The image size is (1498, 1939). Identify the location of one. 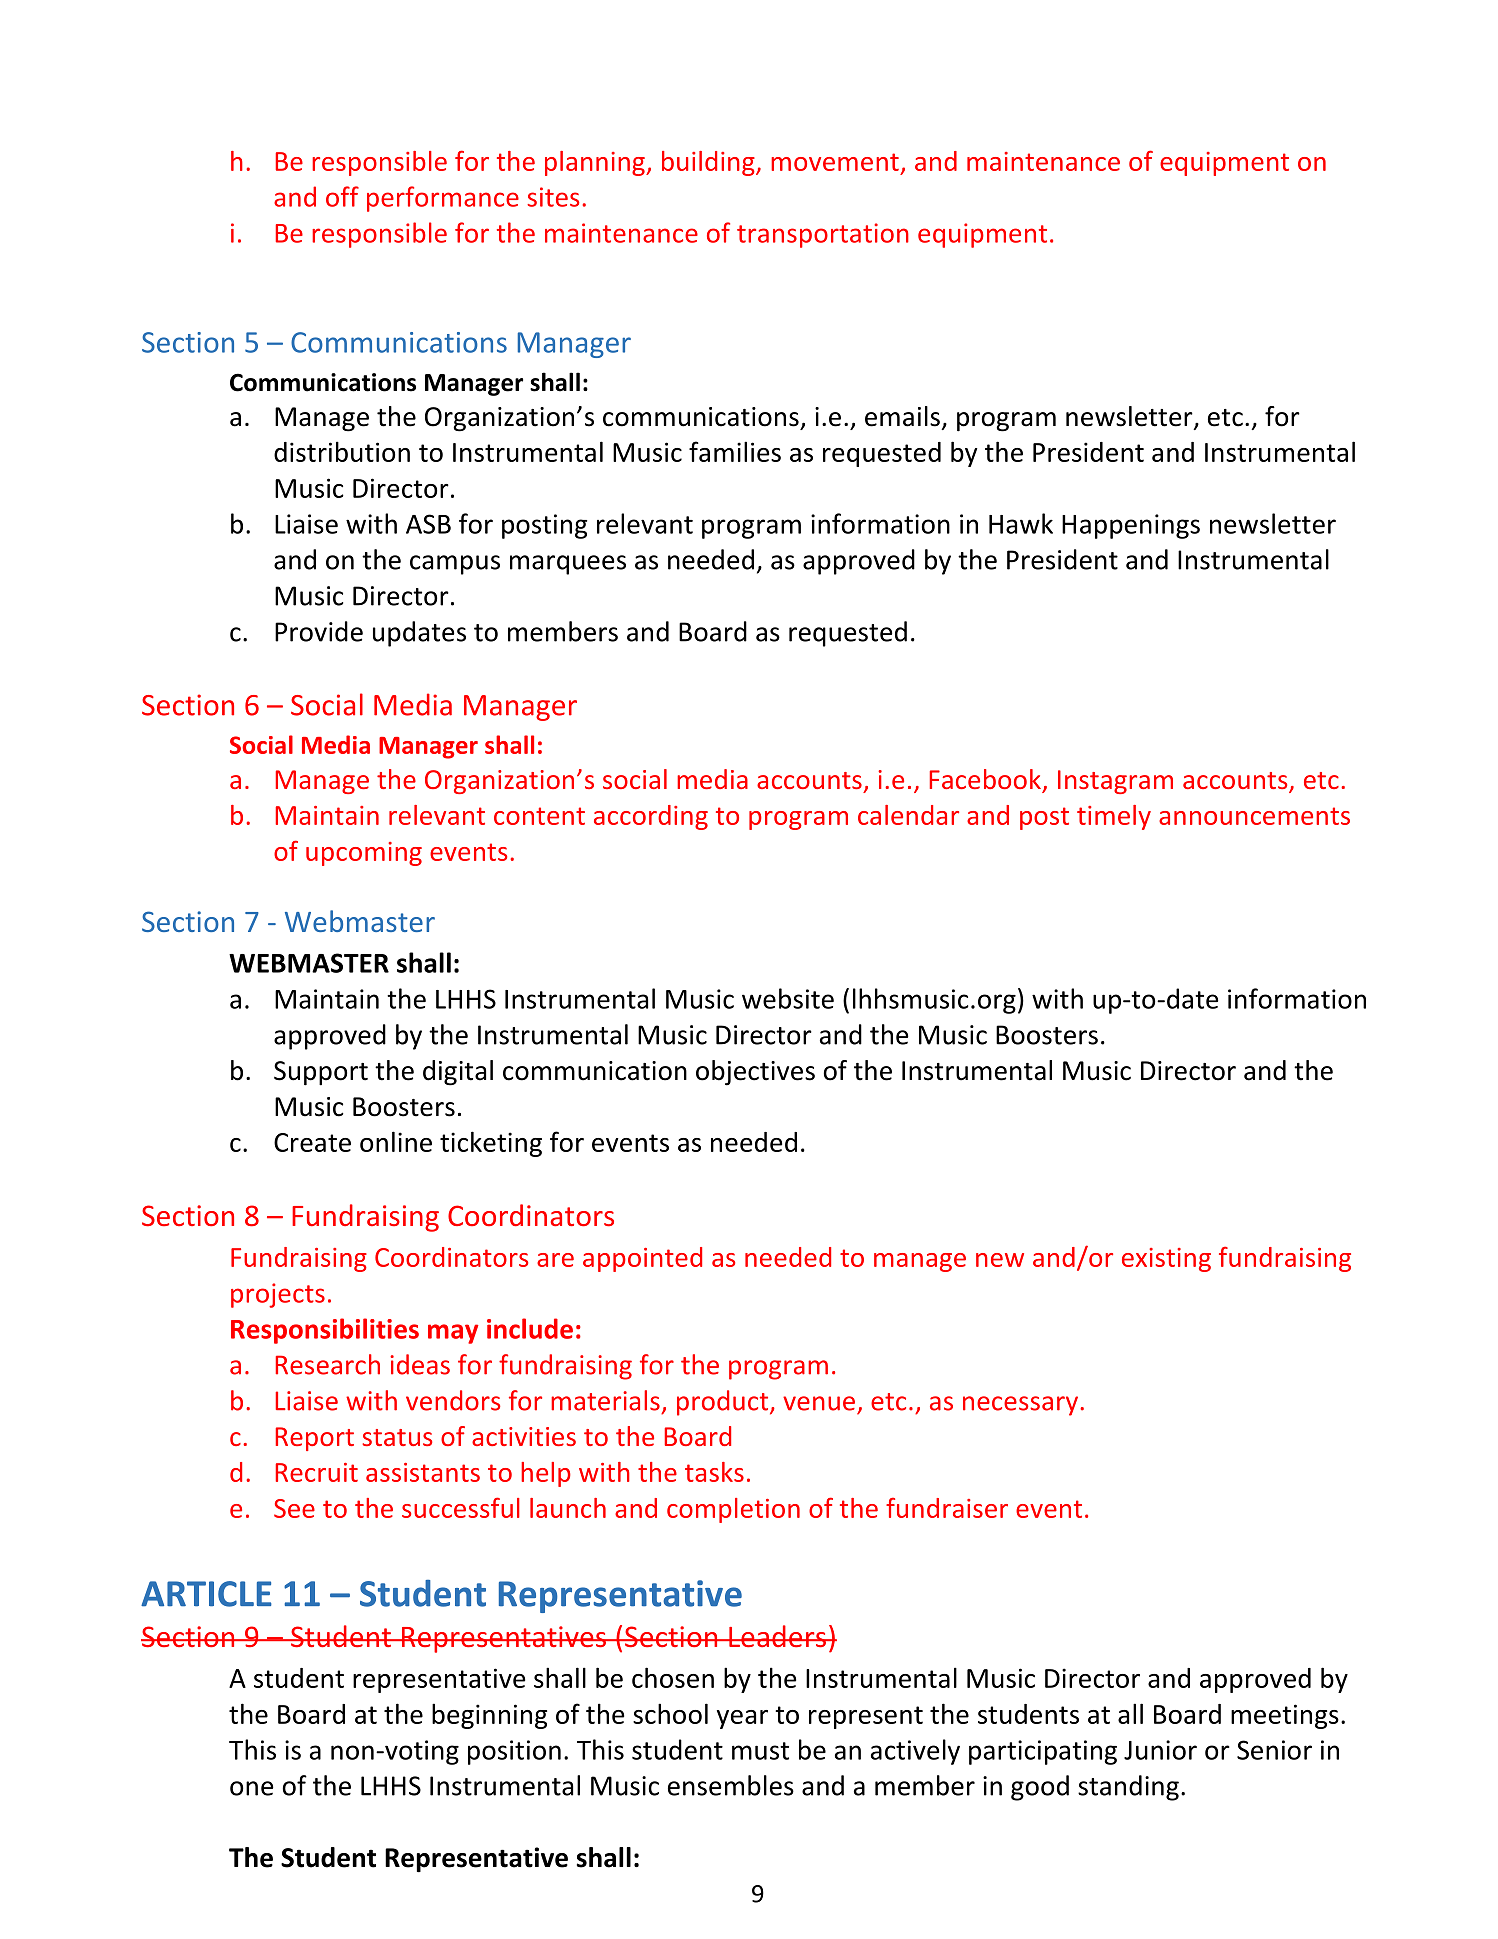
(252, 1788).
